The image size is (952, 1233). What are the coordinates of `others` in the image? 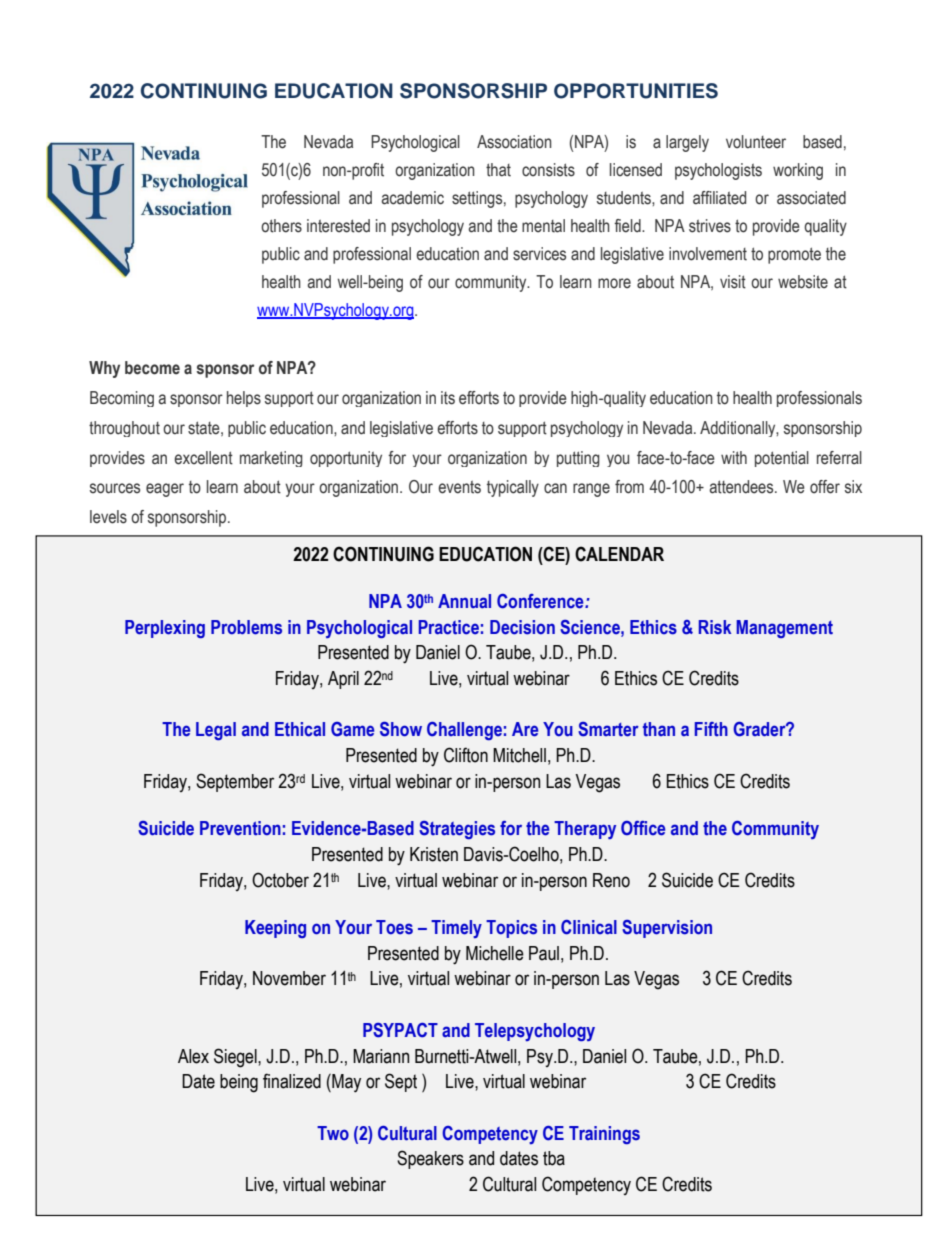 It's located at (281, 226).
